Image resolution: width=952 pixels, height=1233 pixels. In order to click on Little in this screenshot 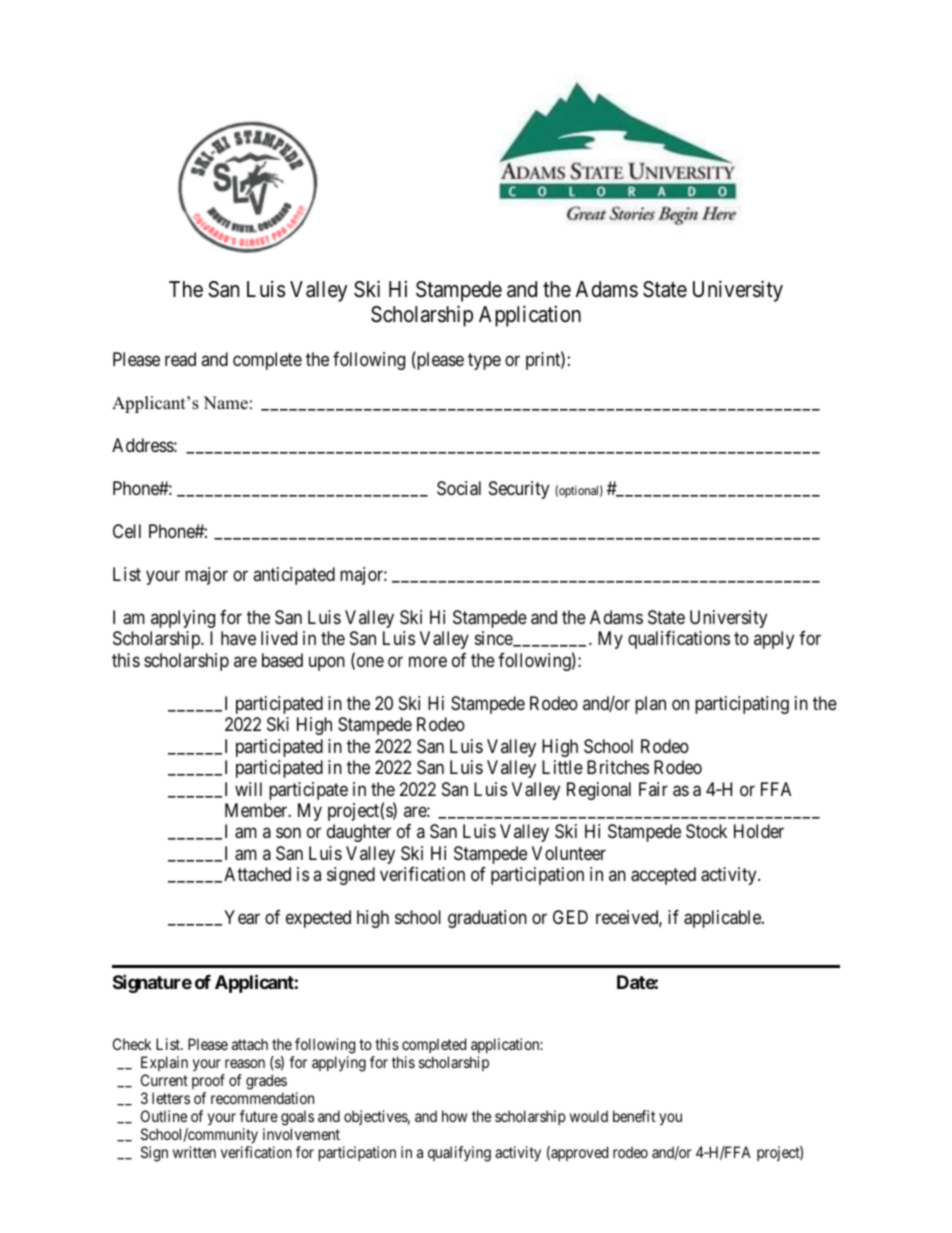, I will do `click(562, 767)`.
